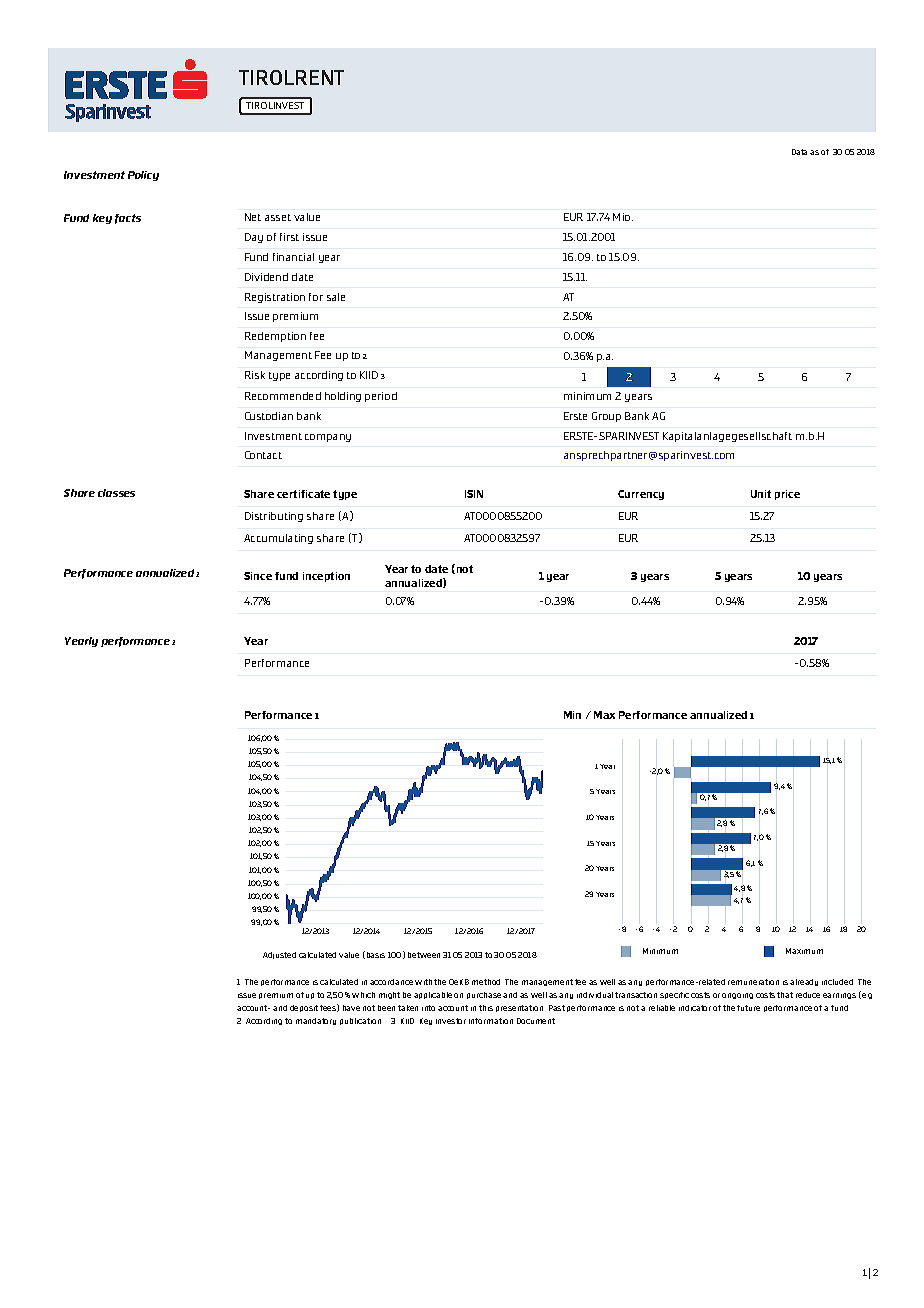  I want to click on Adjusted, so click(279, 955).
